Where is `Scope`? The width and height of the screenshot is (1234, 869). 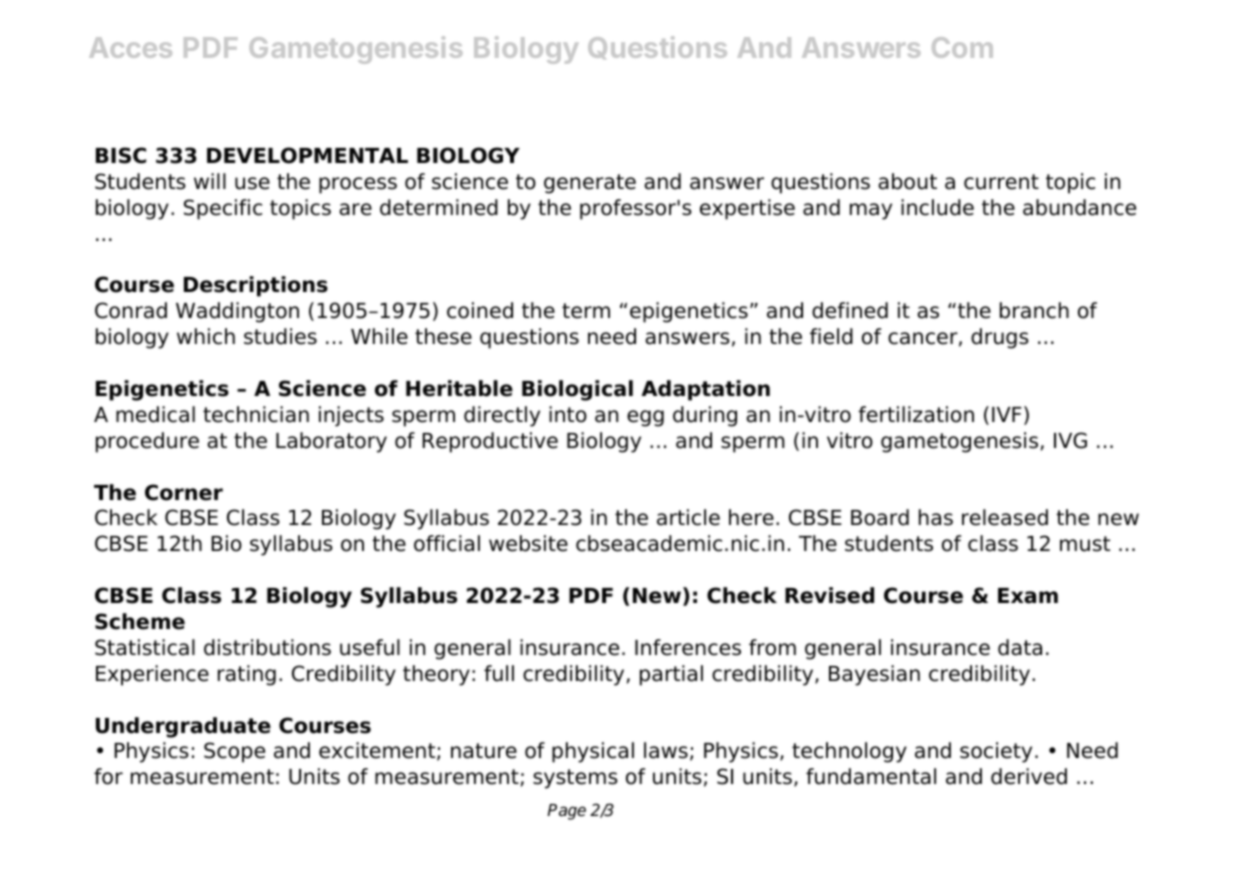 Scope is located at coordinates (234, 752).
